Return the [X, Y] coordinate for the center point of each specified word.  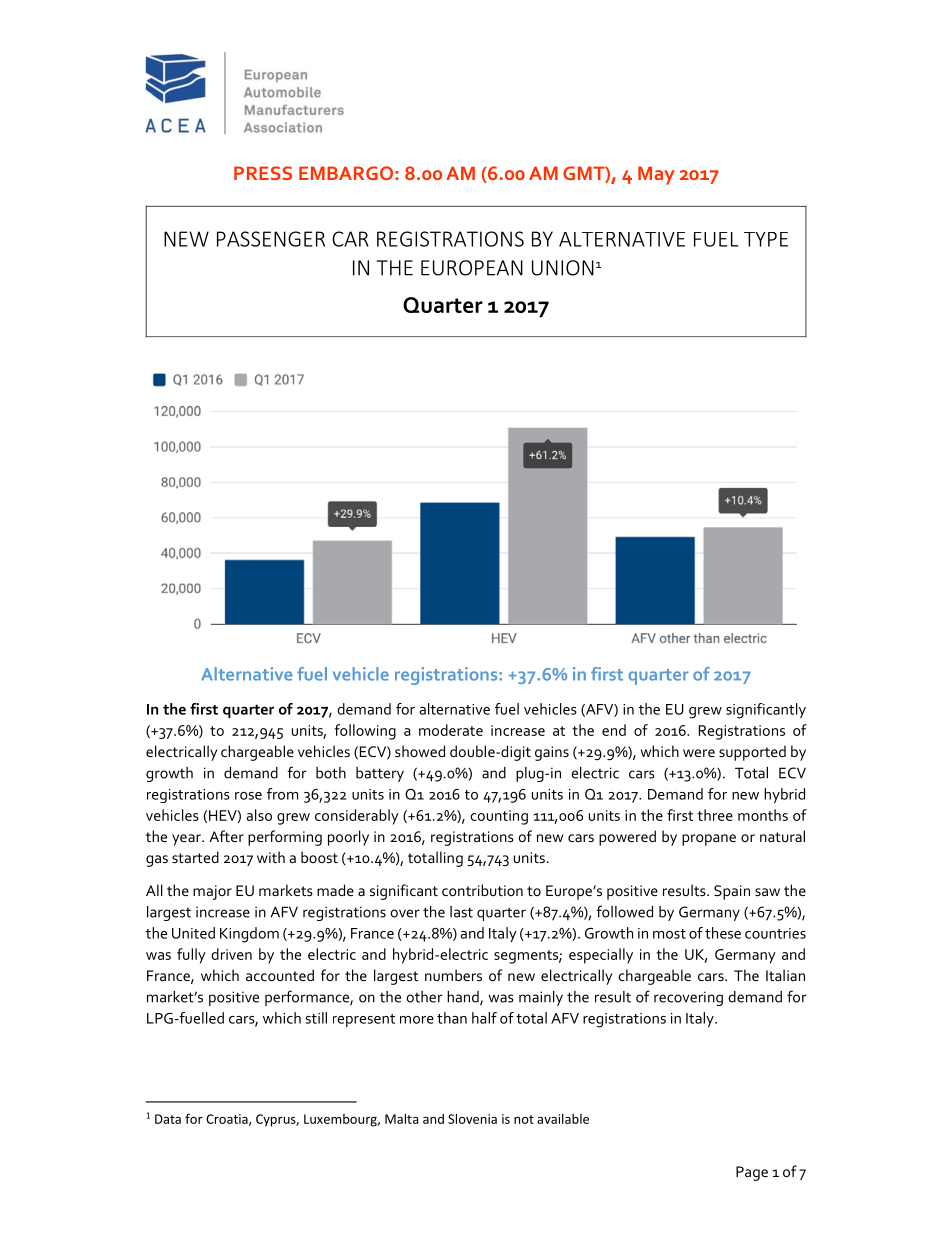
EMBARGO [346, 173]
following [365, 732]
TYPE [766, 239]
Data [168, 1119]
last [461, 912]
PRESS [263, 173]
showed [420, 751]
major [212, 892]
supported [752, 753]
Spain [732, 892]
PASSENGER [271, 239]
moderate [451, 730]
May [656, 175]
